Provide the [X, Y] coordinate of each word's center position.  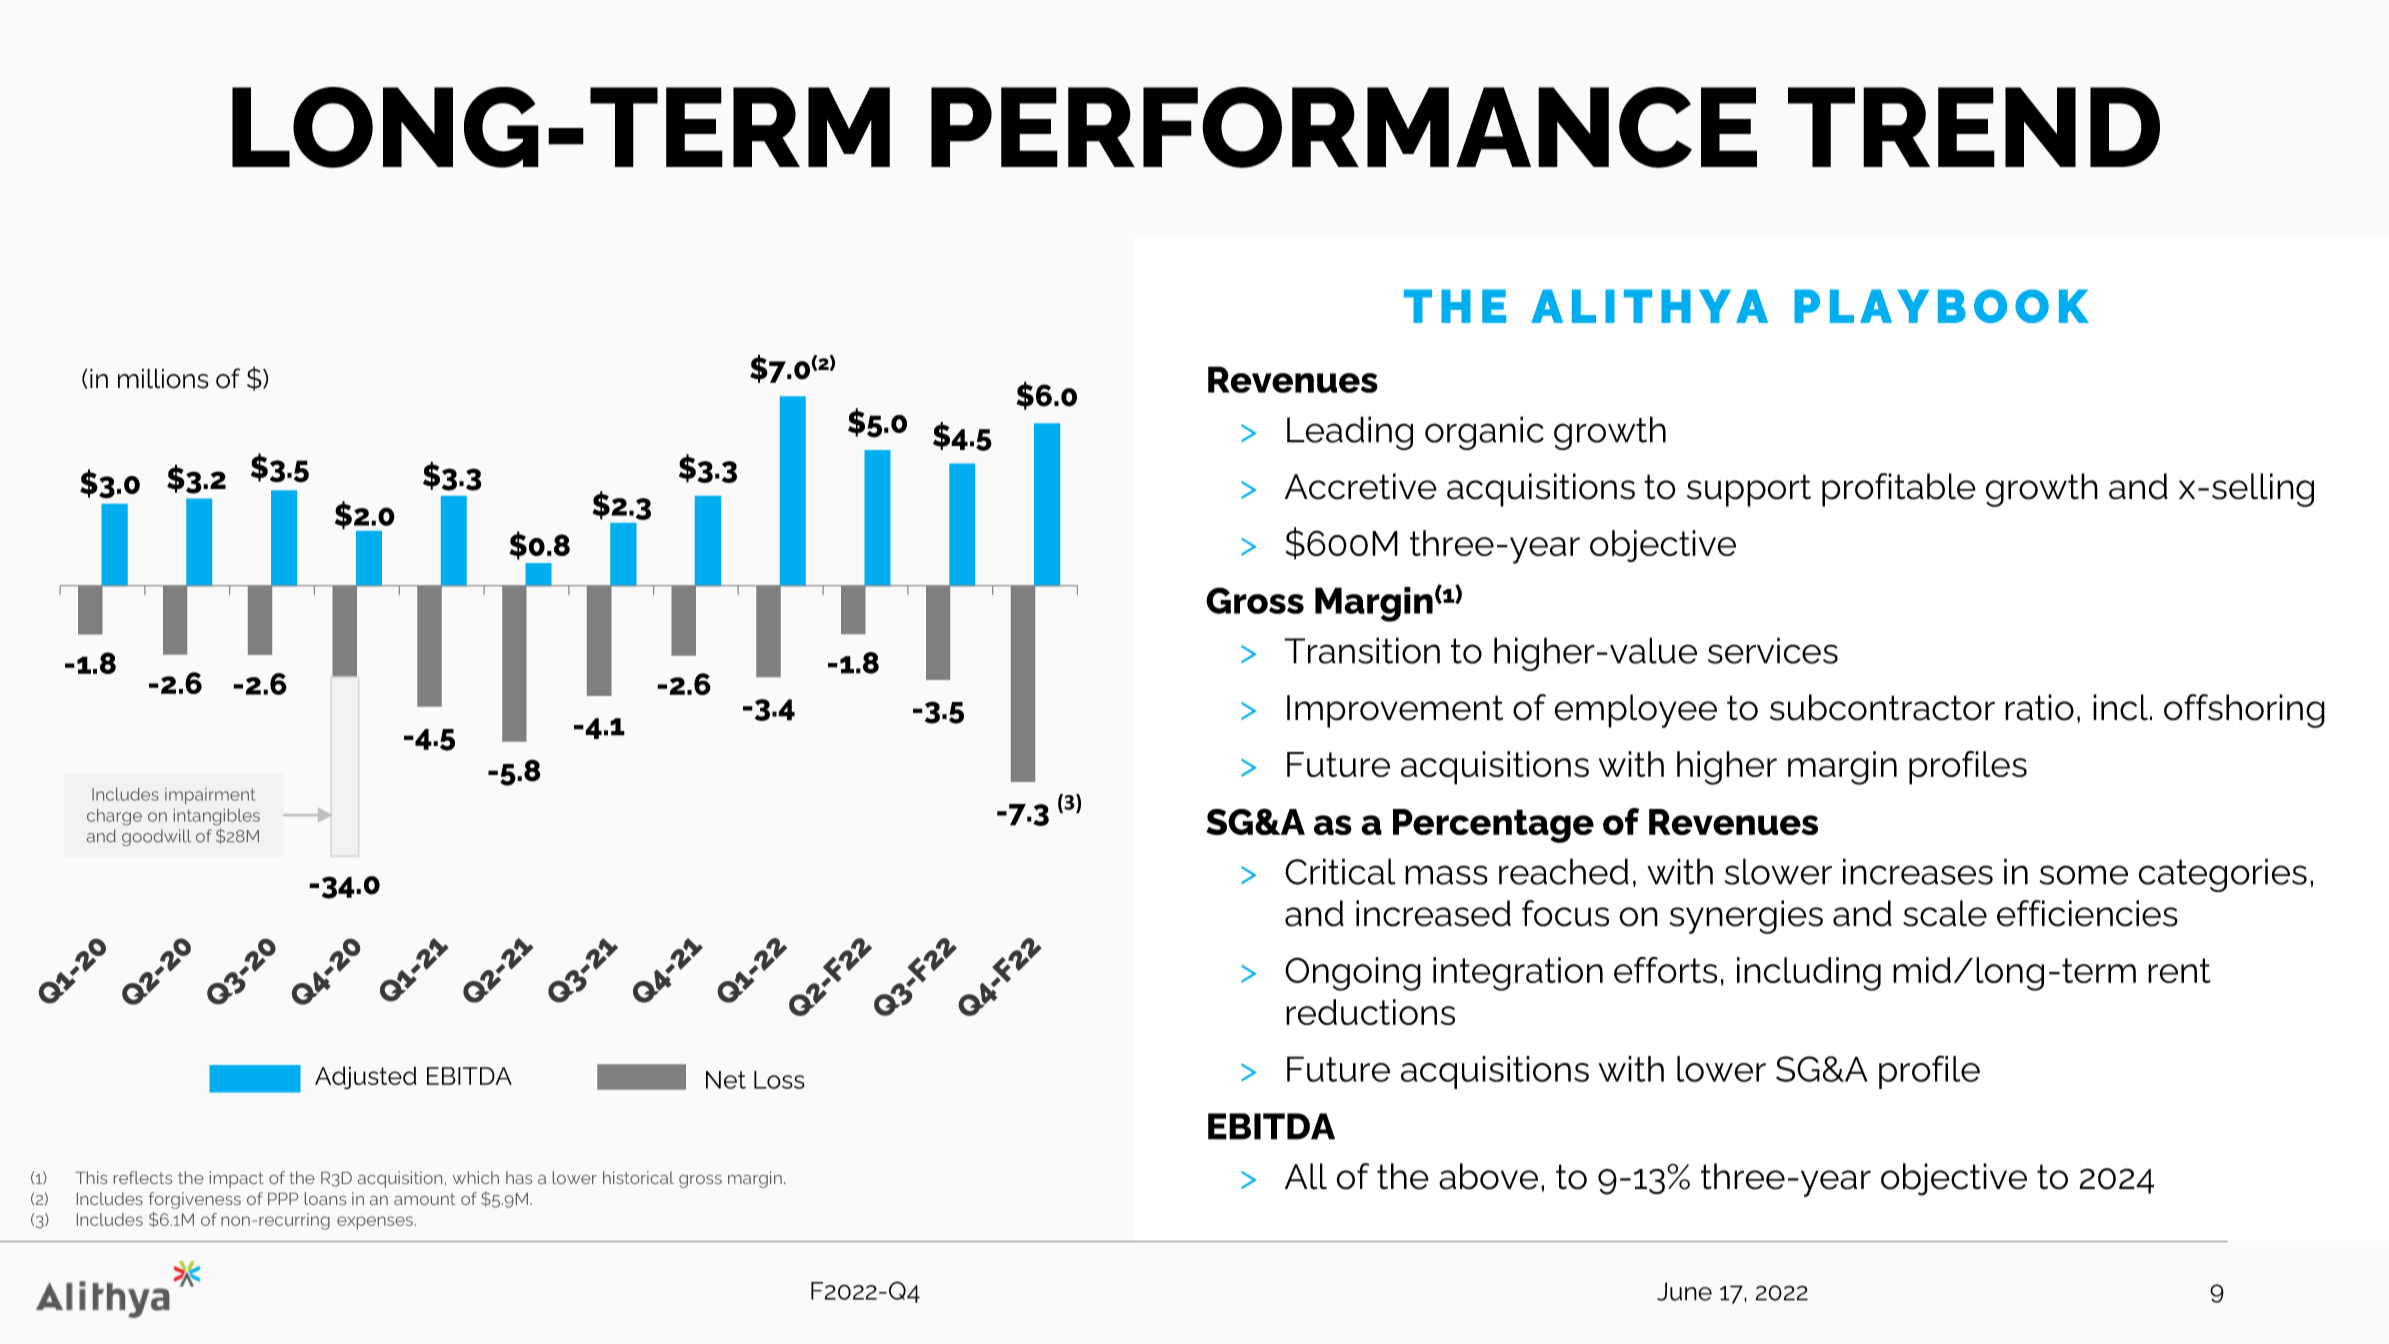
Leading [1350, 433]
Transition [1362, 650]
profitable [1899, 490]
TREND [1974, 127]
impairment [210, 796]
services [1773, 650]
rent [2179, 970]
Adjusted [365, 1078]
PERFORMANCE [1344, 127]
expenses [375, 1223]
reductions [1370, 1012]
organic [1484, 433]
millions [163, 378]
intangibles [217, 817]
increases [1918, 871]
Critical [1340, 871]
